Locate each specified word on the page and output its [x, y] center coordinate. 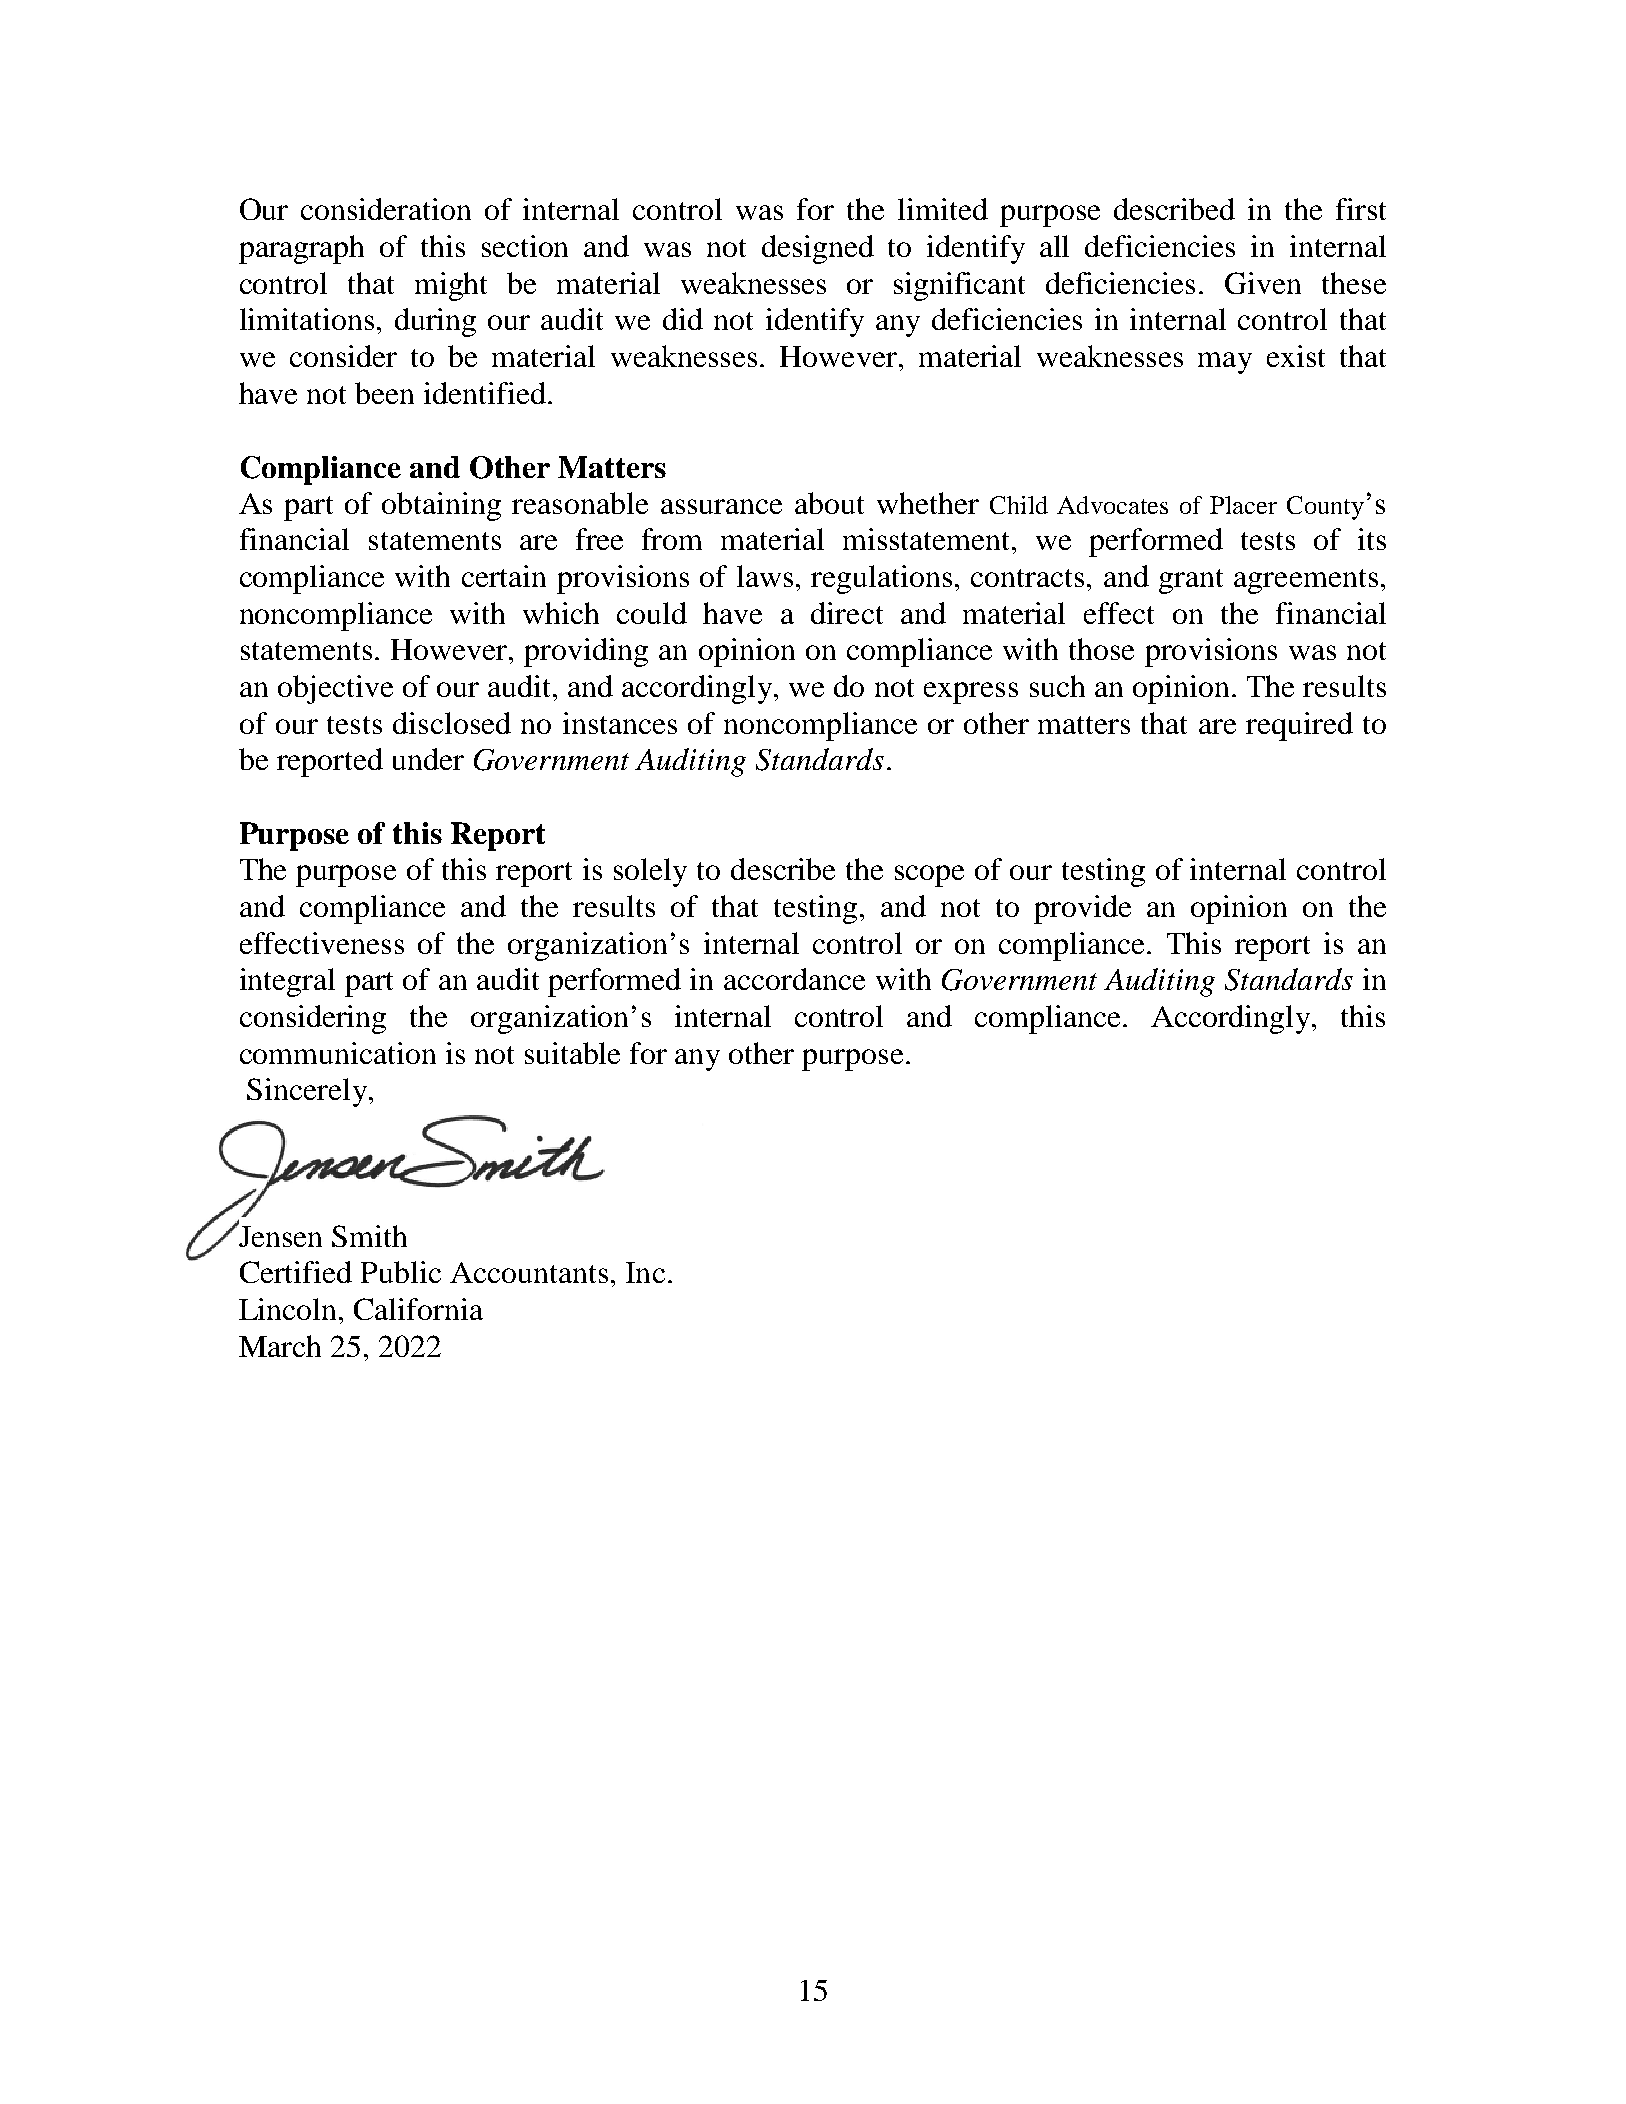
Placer [1243, 505]
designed [818, 249]
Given [1263, 283]
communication [338, 1053]
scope [929, 876]
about [829, 503]
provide [1082, 909]
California [418, 1309]
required [1299, 726]
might [451, 286]
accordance [794, 979]
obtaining [441, 506]
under [428, 759]
